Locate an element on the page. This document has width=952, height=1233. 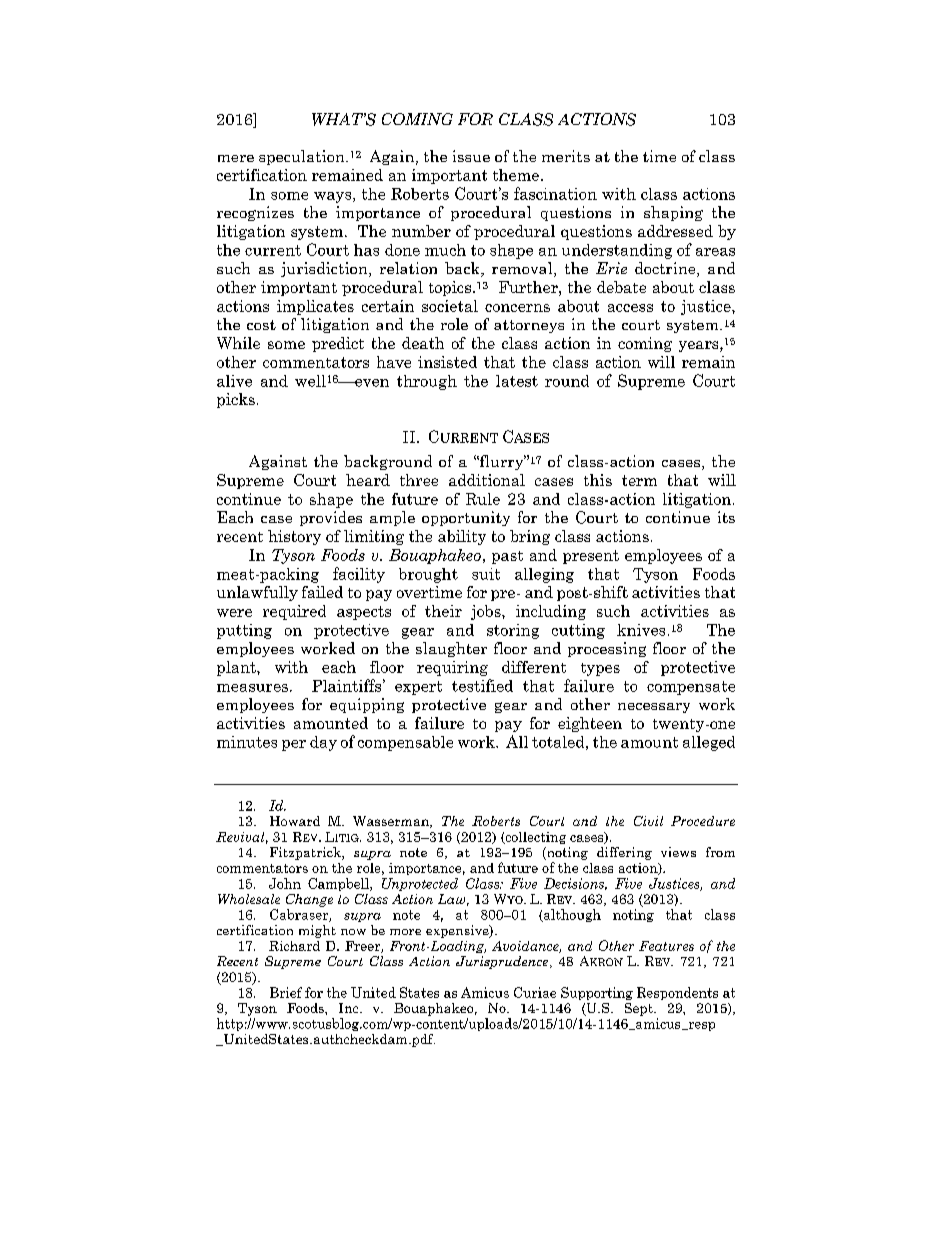
alive is located at coordinates (234, 381).
